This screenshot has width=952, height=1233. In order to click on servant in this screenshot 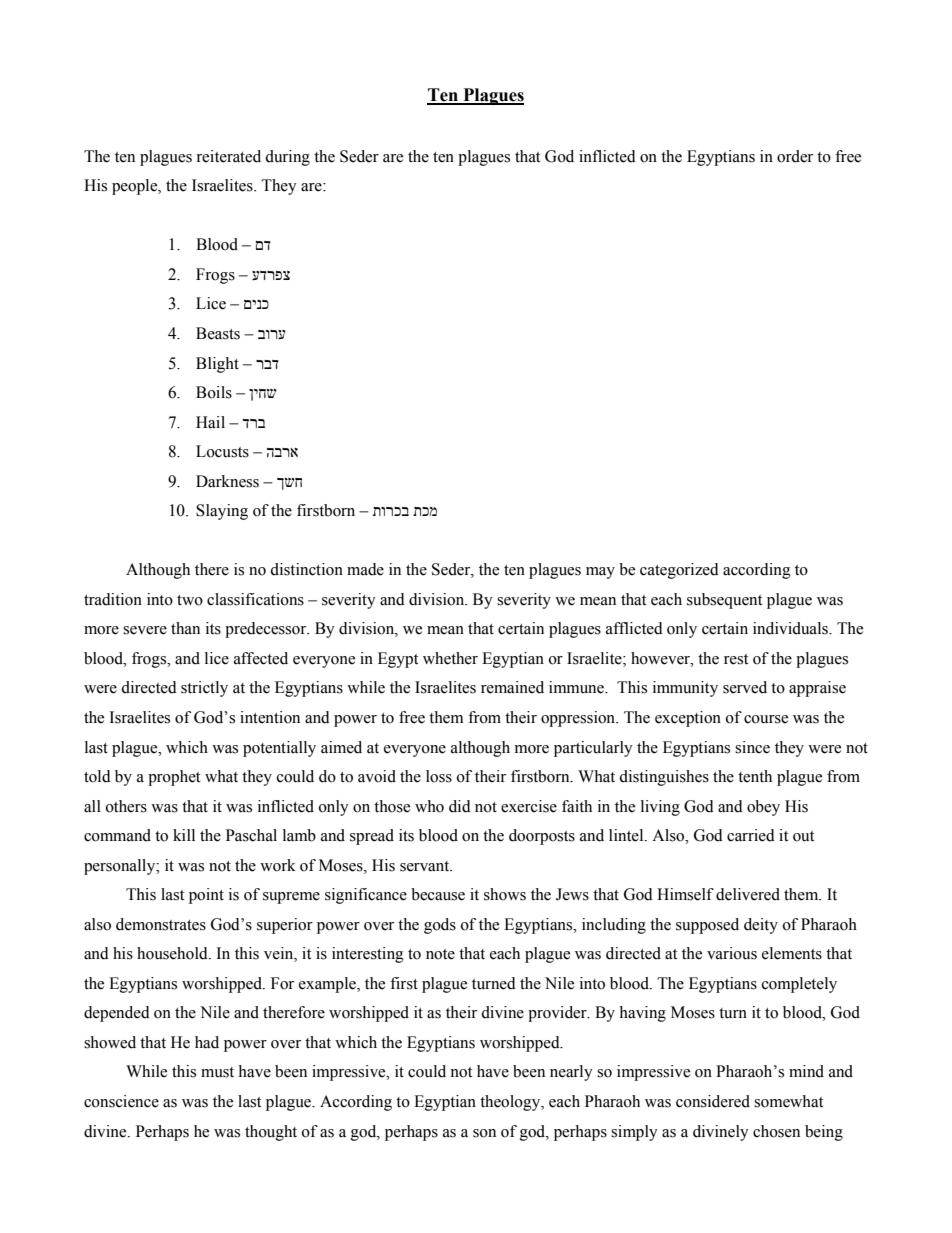, I will do `click(426, 866)`.
